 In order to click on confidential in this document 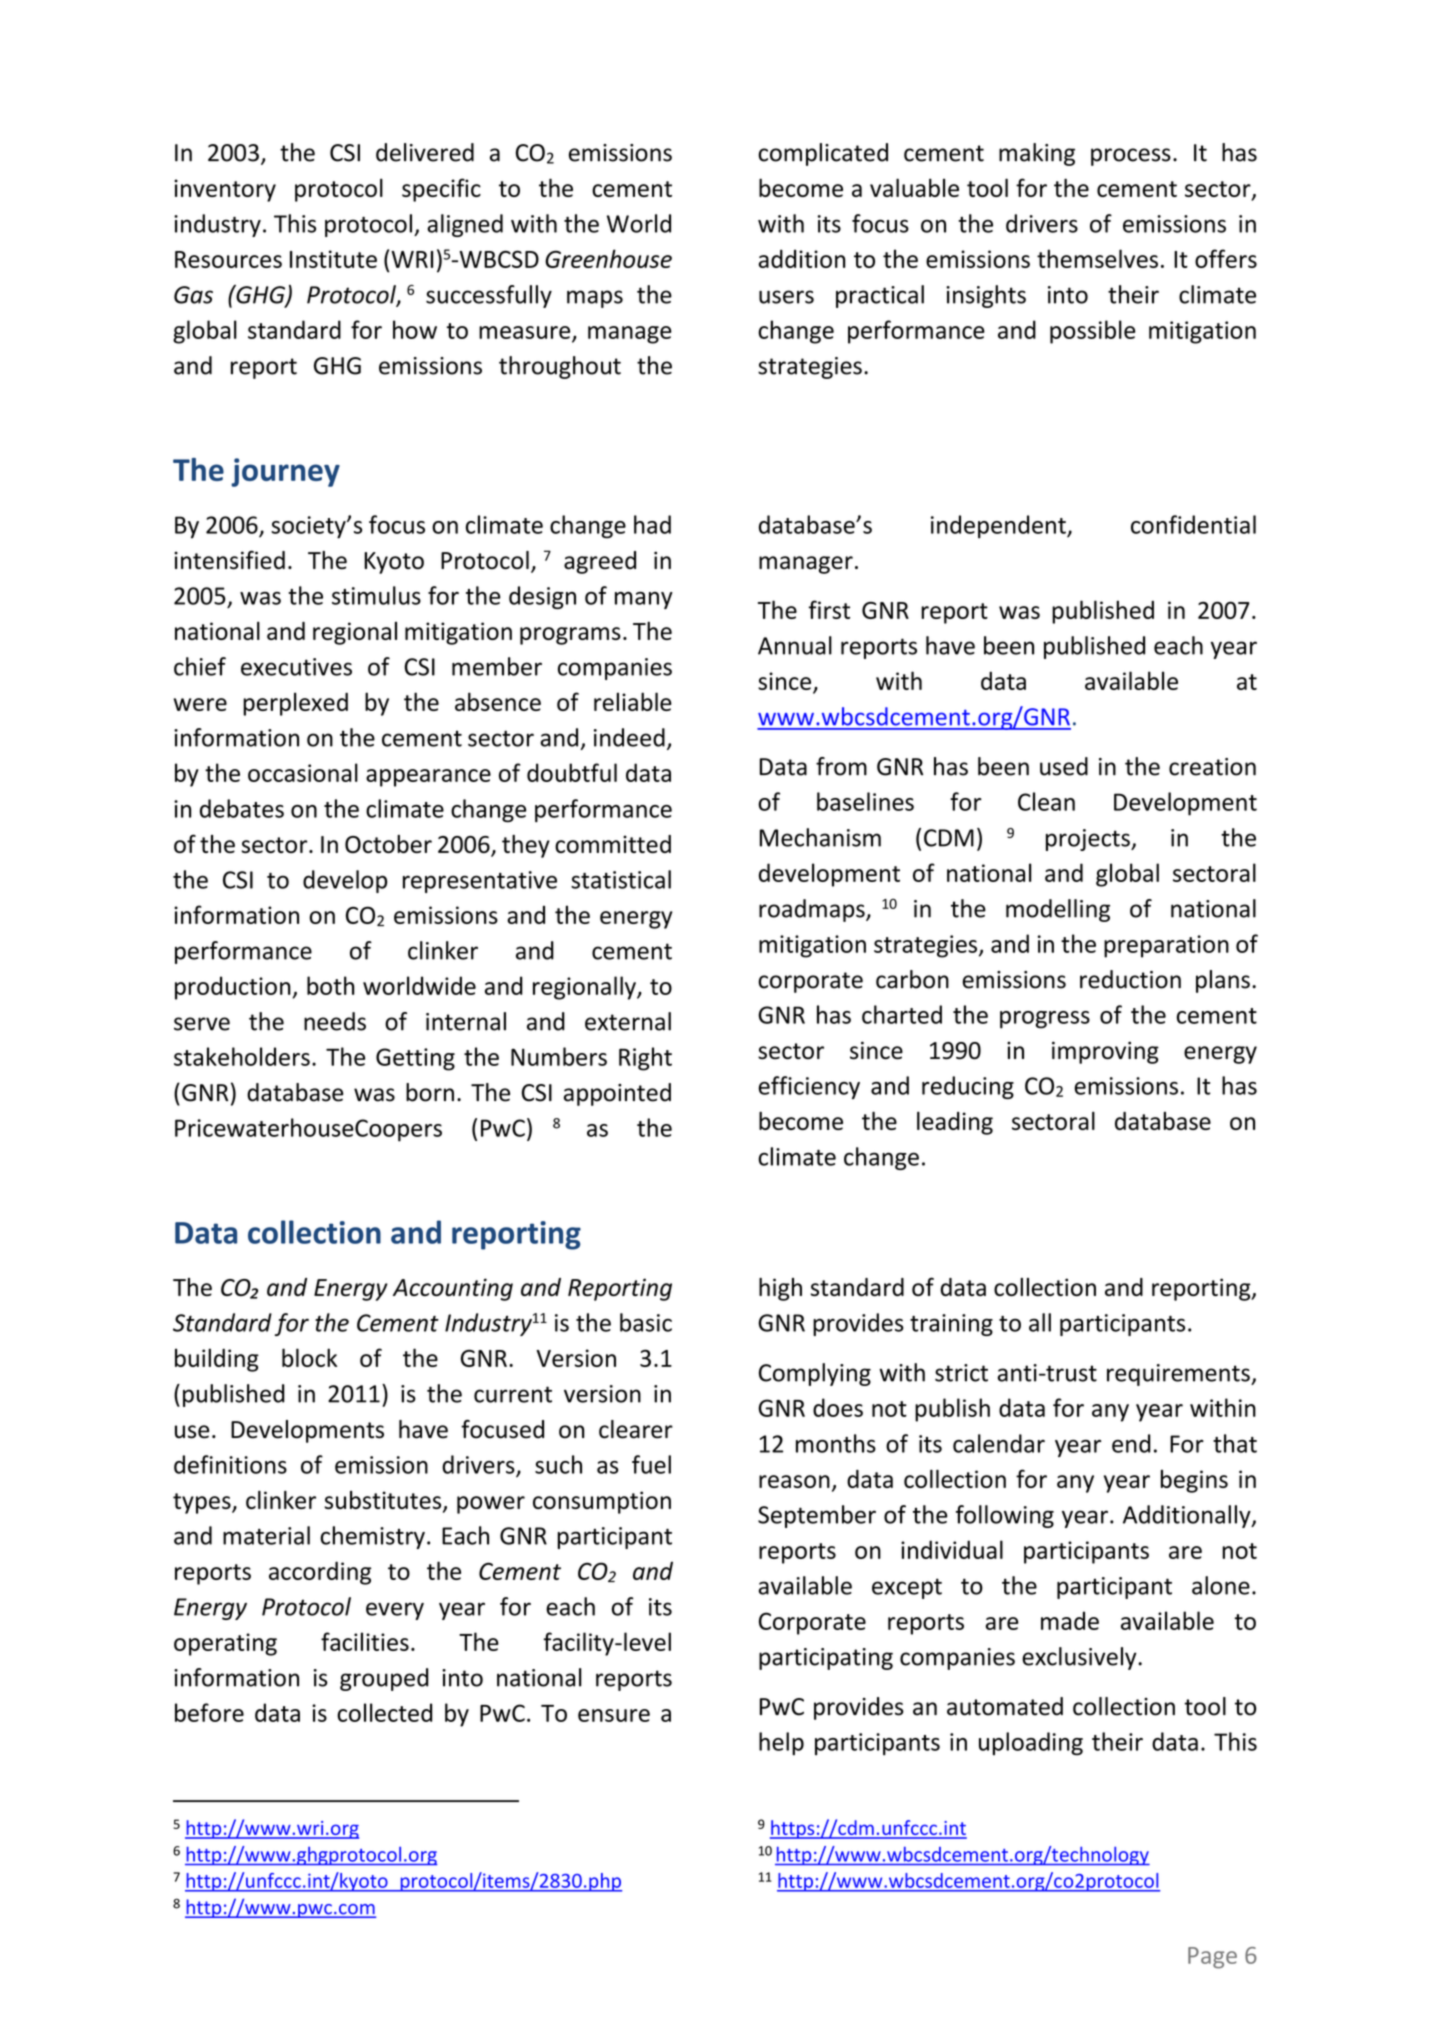, I will do `click(1193, 524)`.
